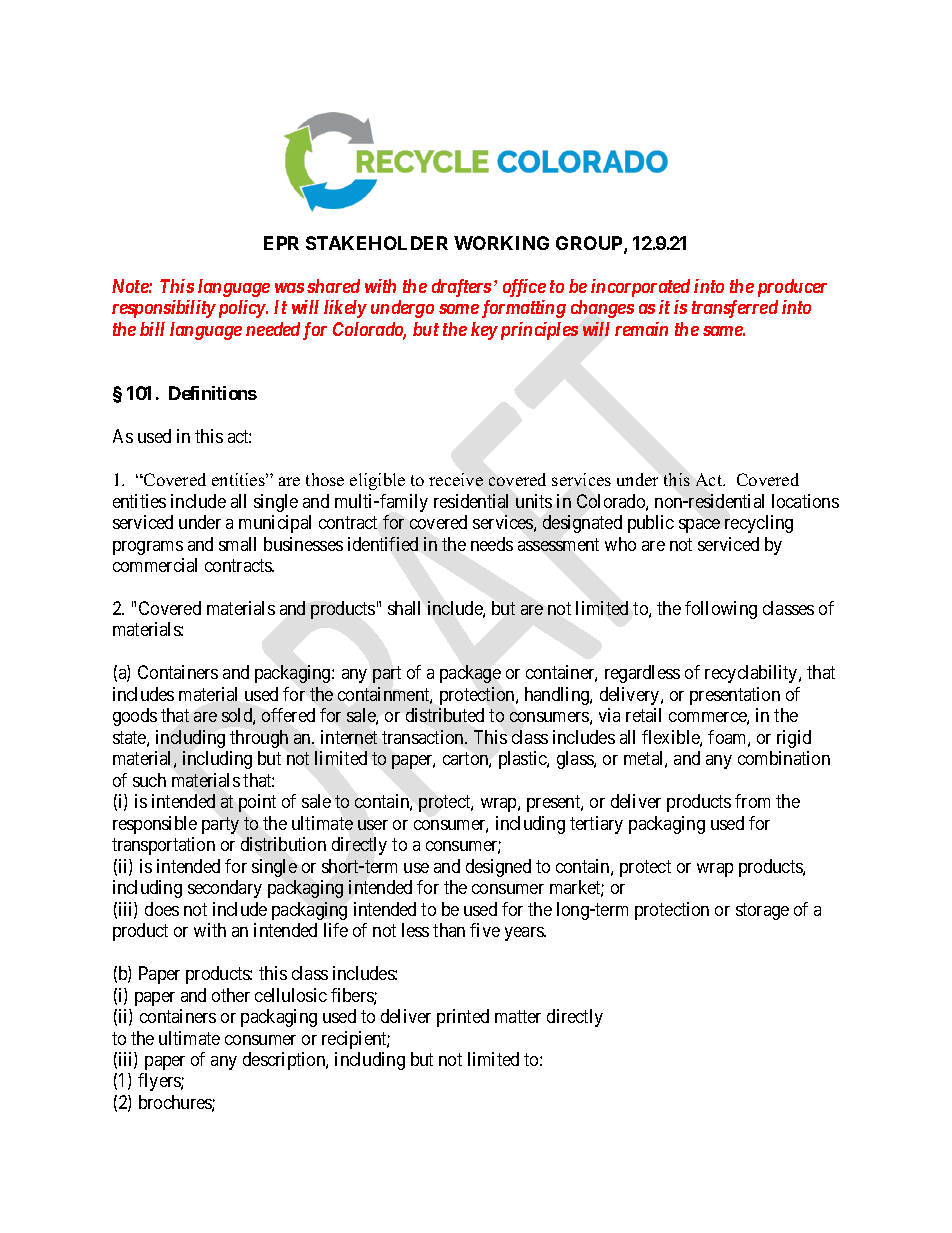 This page has width=952, height=1233. What do you see at coordinates (735, 309) in the page?
I see `transferred` at bounding box center [735, 309].
